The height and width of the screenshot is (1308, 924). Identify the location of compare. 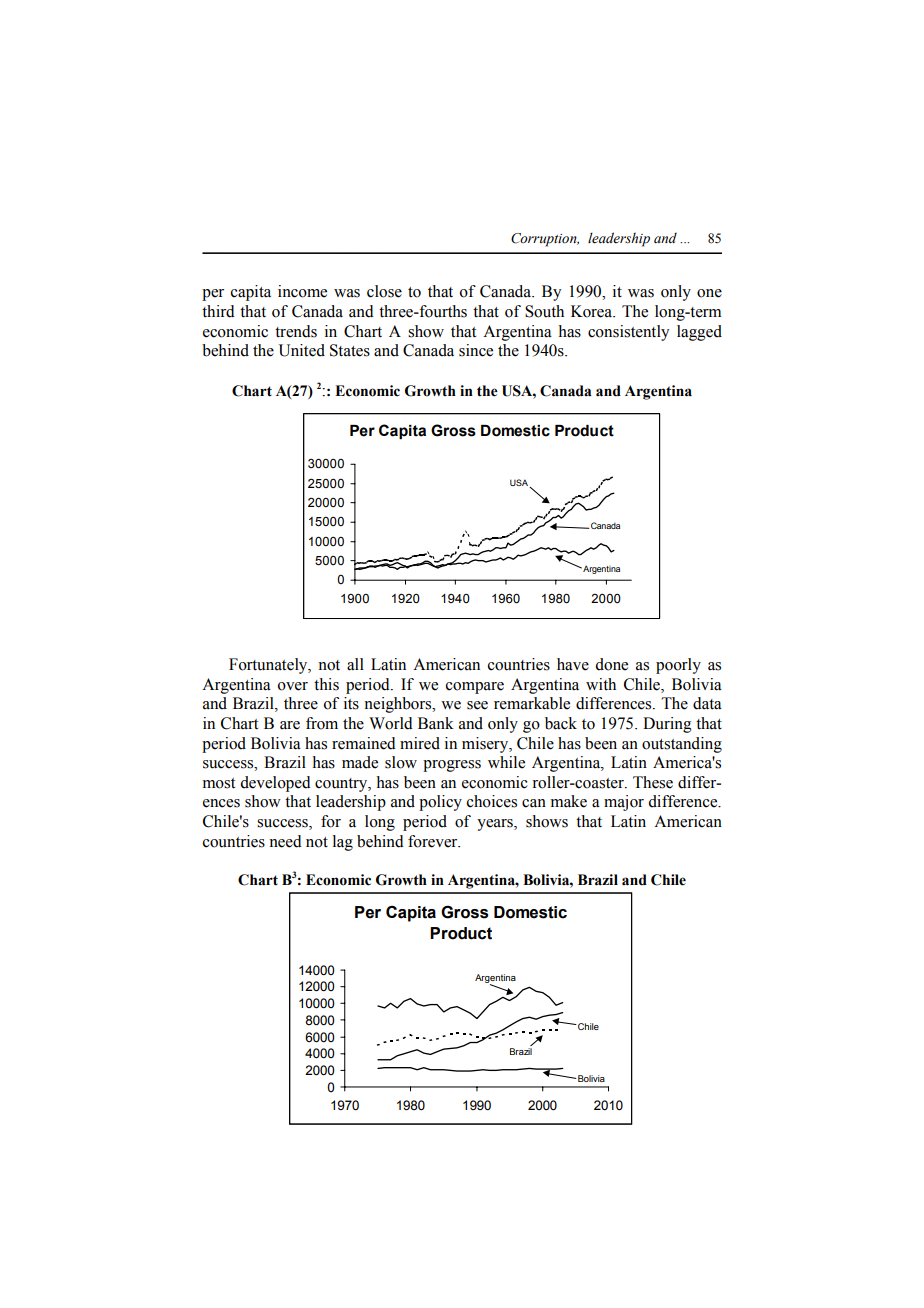
(475, 688).
